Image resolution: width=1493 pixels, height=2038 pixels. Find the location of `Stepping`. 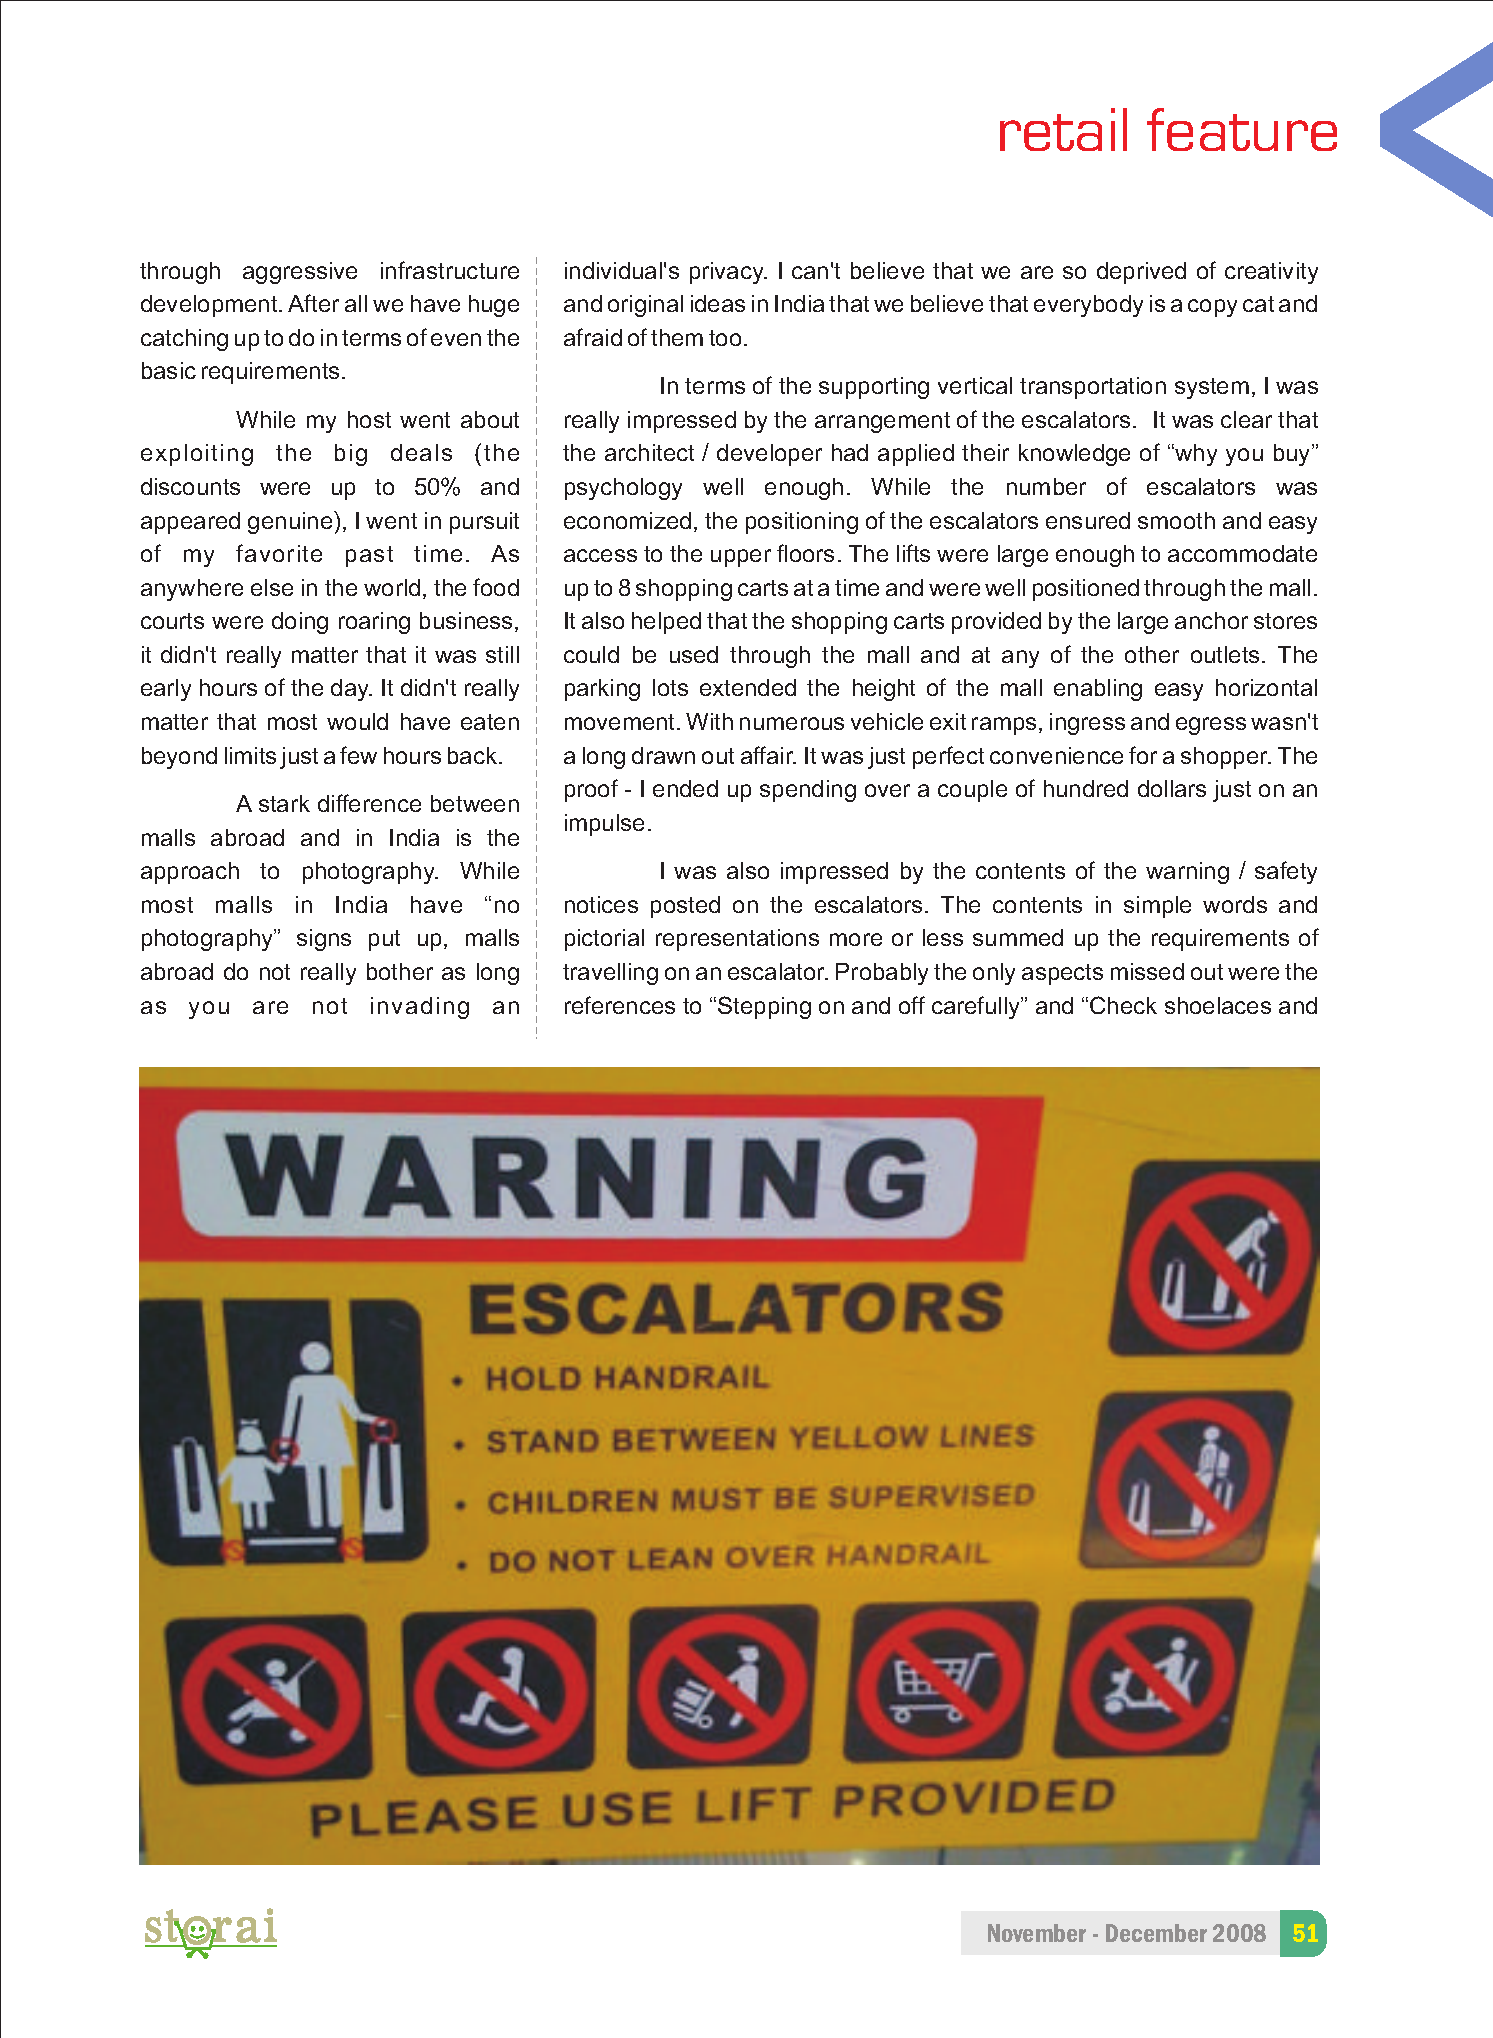

Stepping is located at coordinates (764, 1007).
